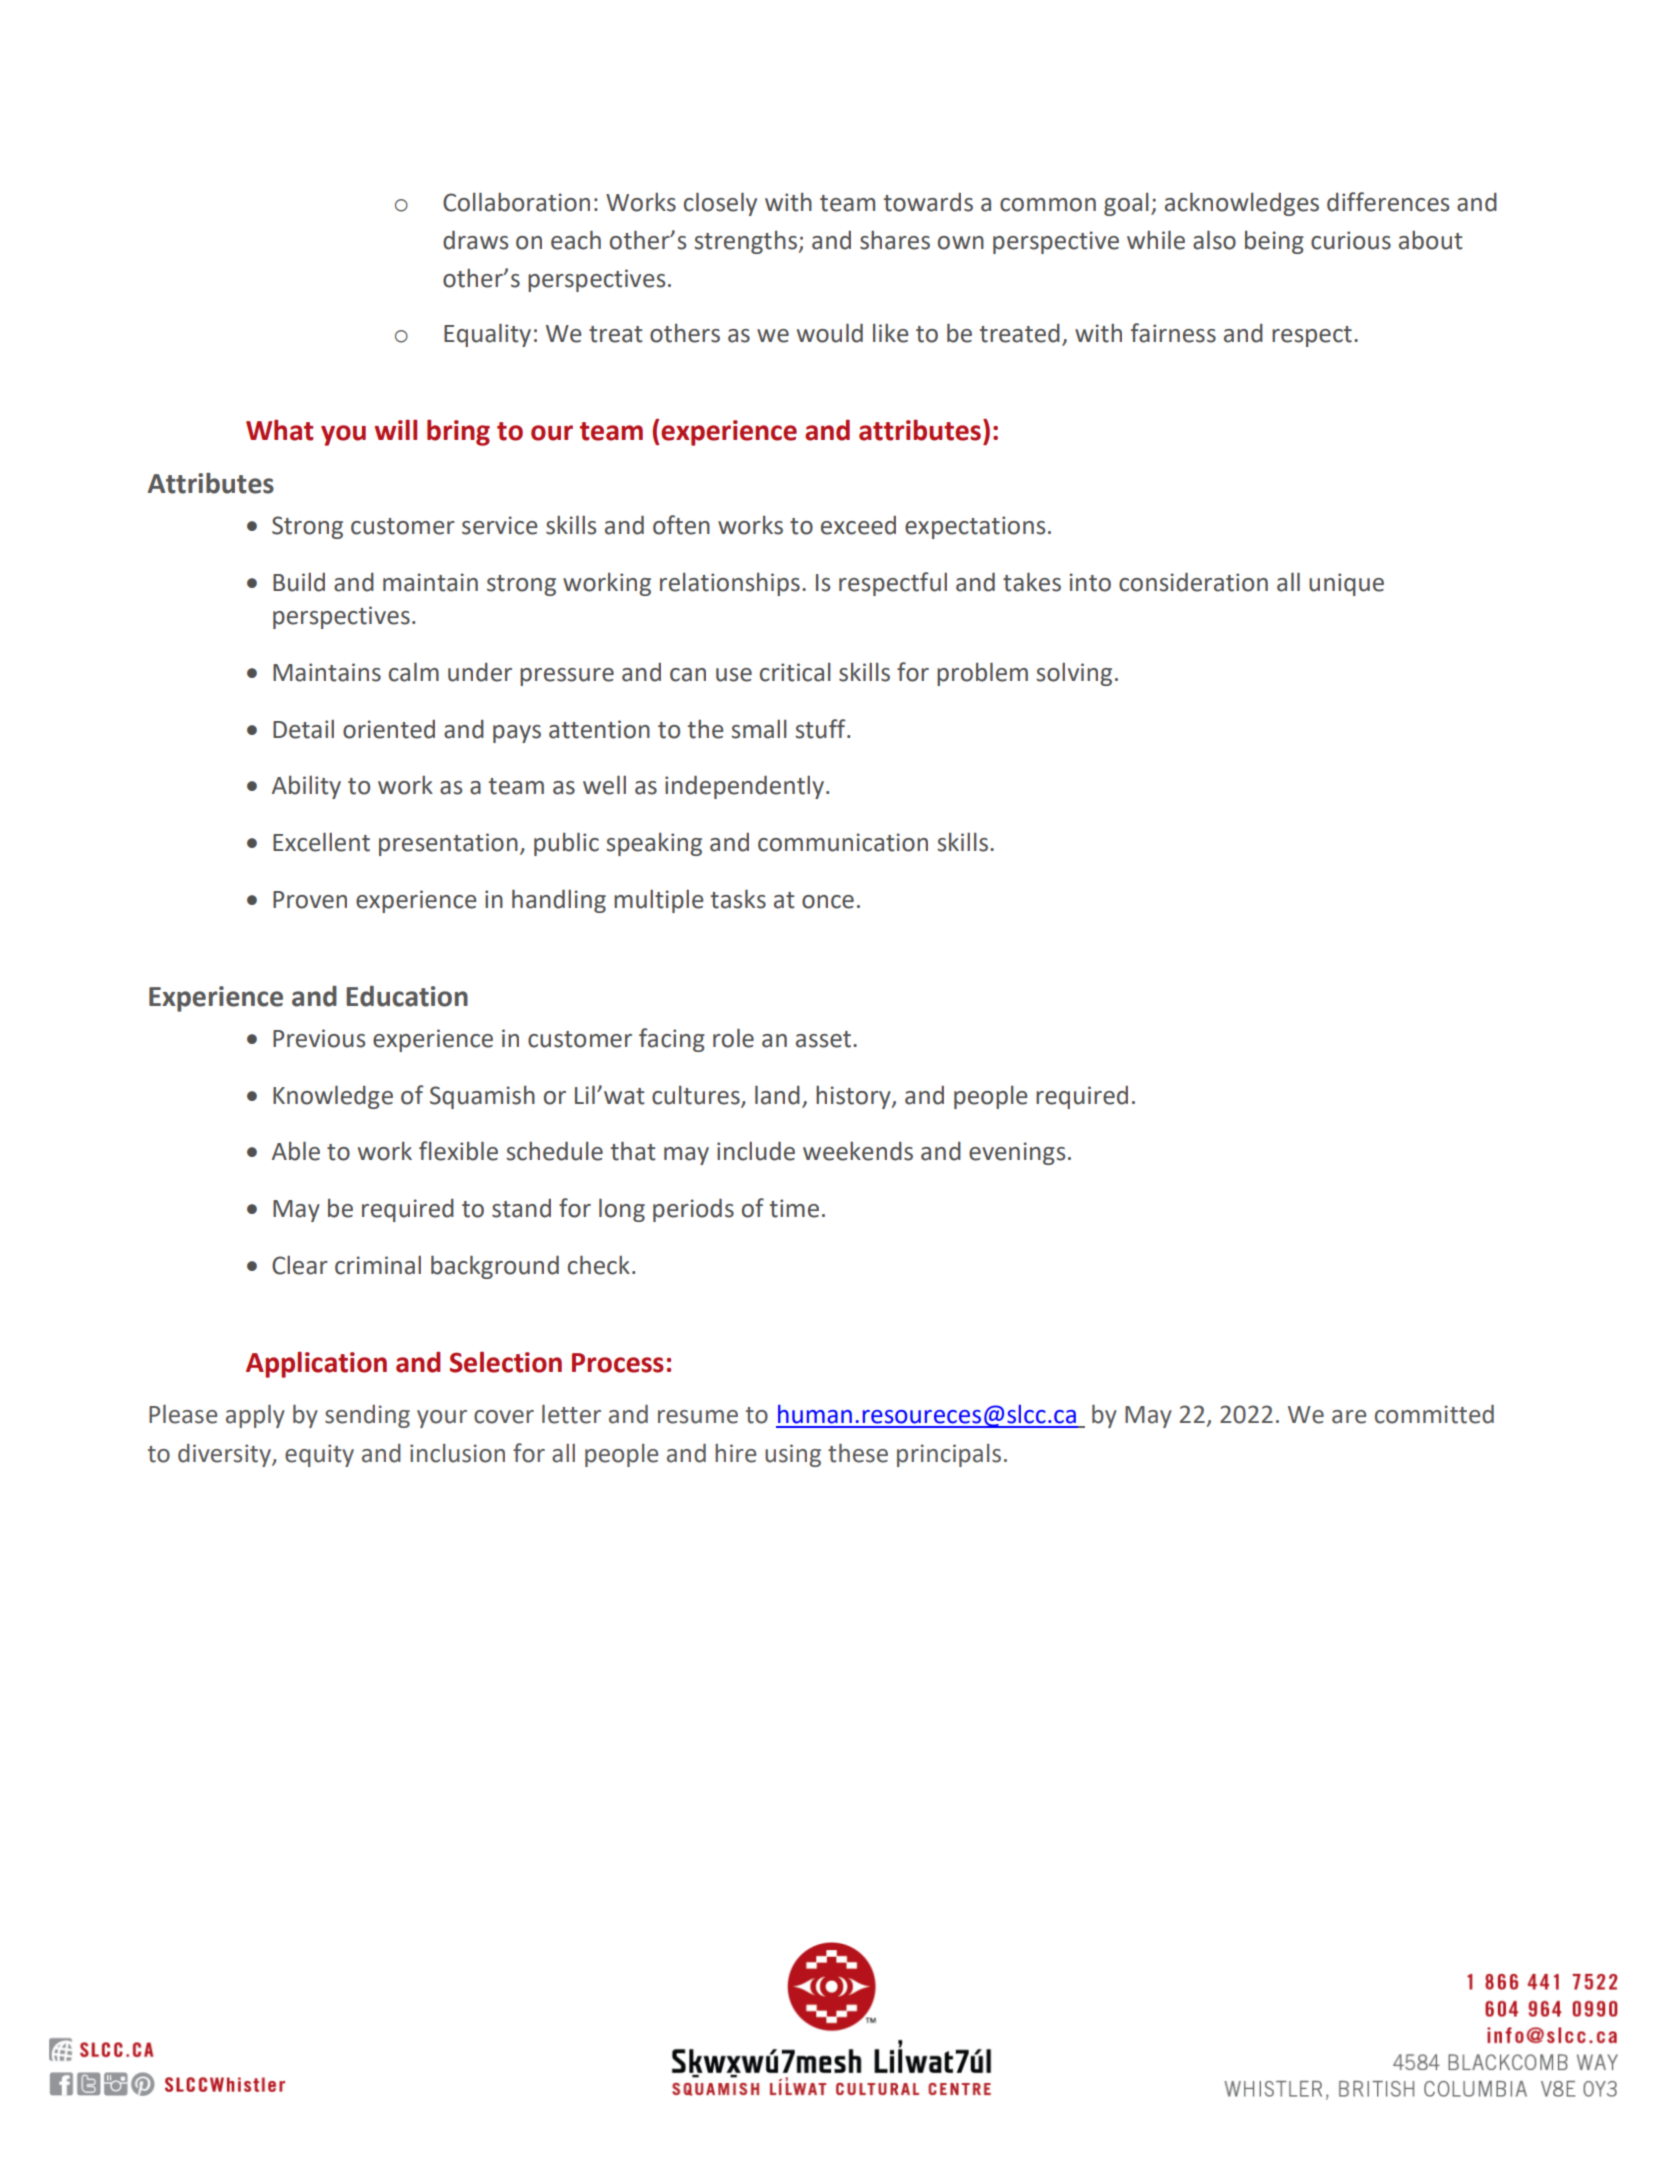 The height and width of the screenshot is (2163, 1671). What do you see at coordinates (843, 842) in the screenshot?
I see `communication` at bounding box center [843, 842].
